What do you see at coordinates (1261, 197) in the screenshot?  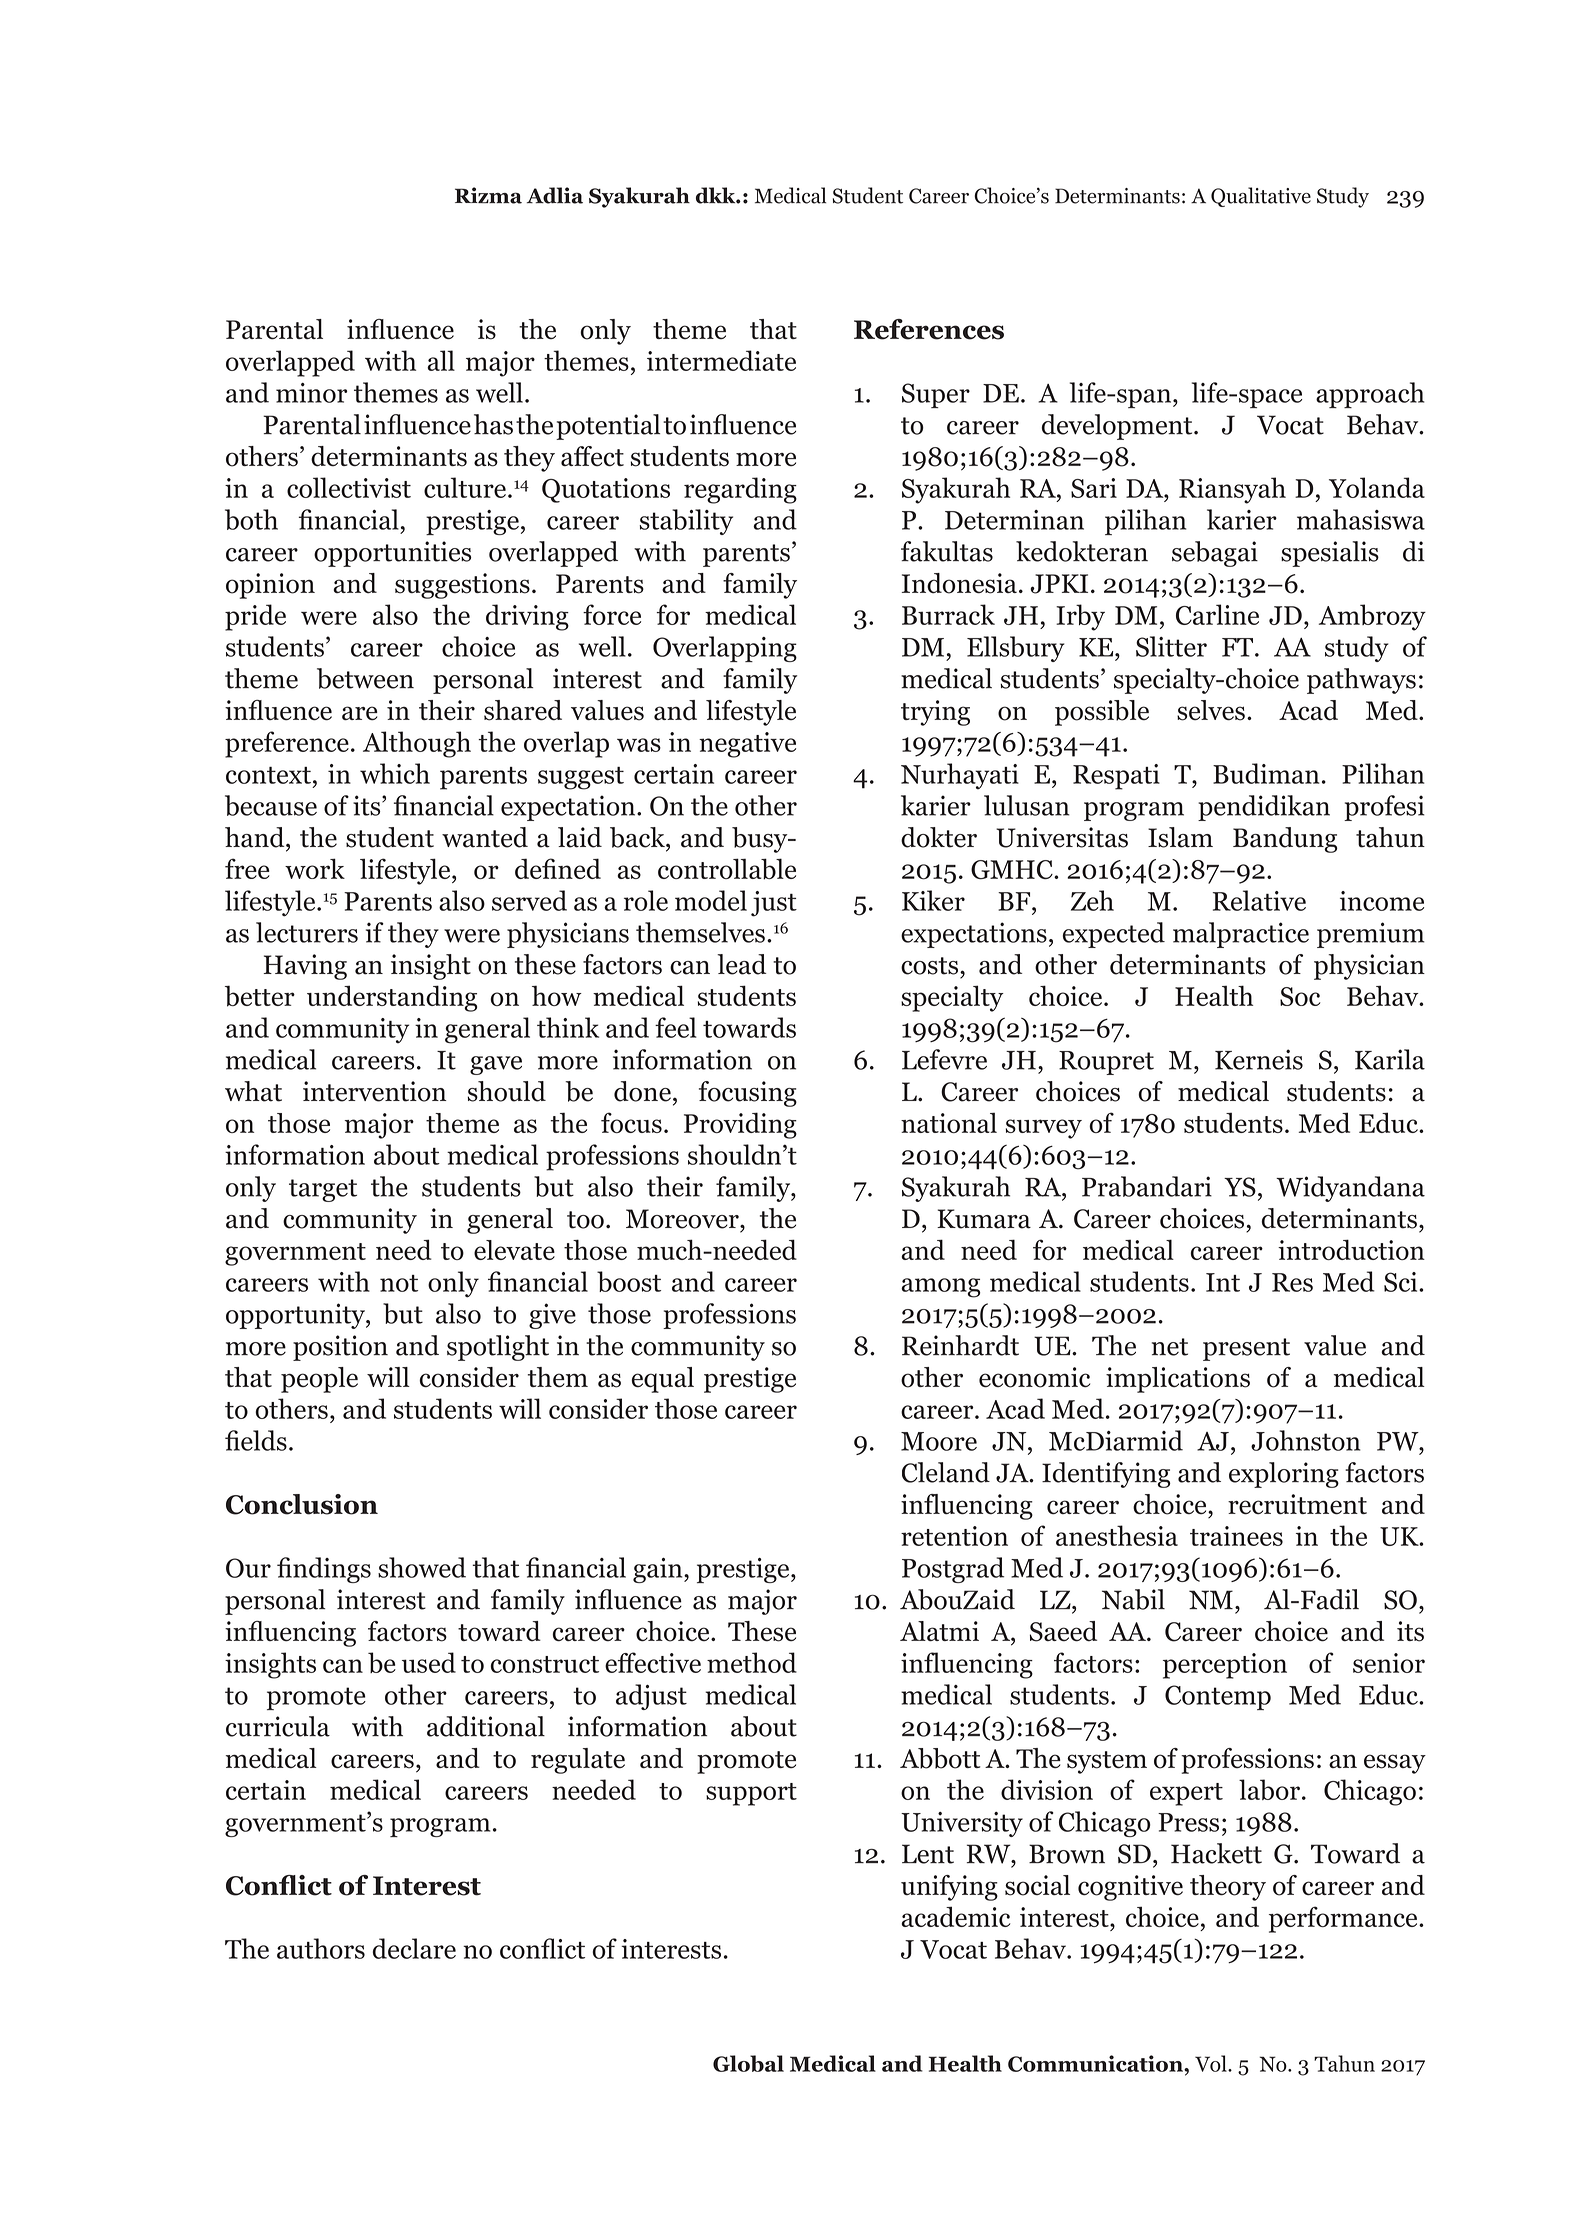 I see `Qualitative` at bounding box center [1261, 197].
